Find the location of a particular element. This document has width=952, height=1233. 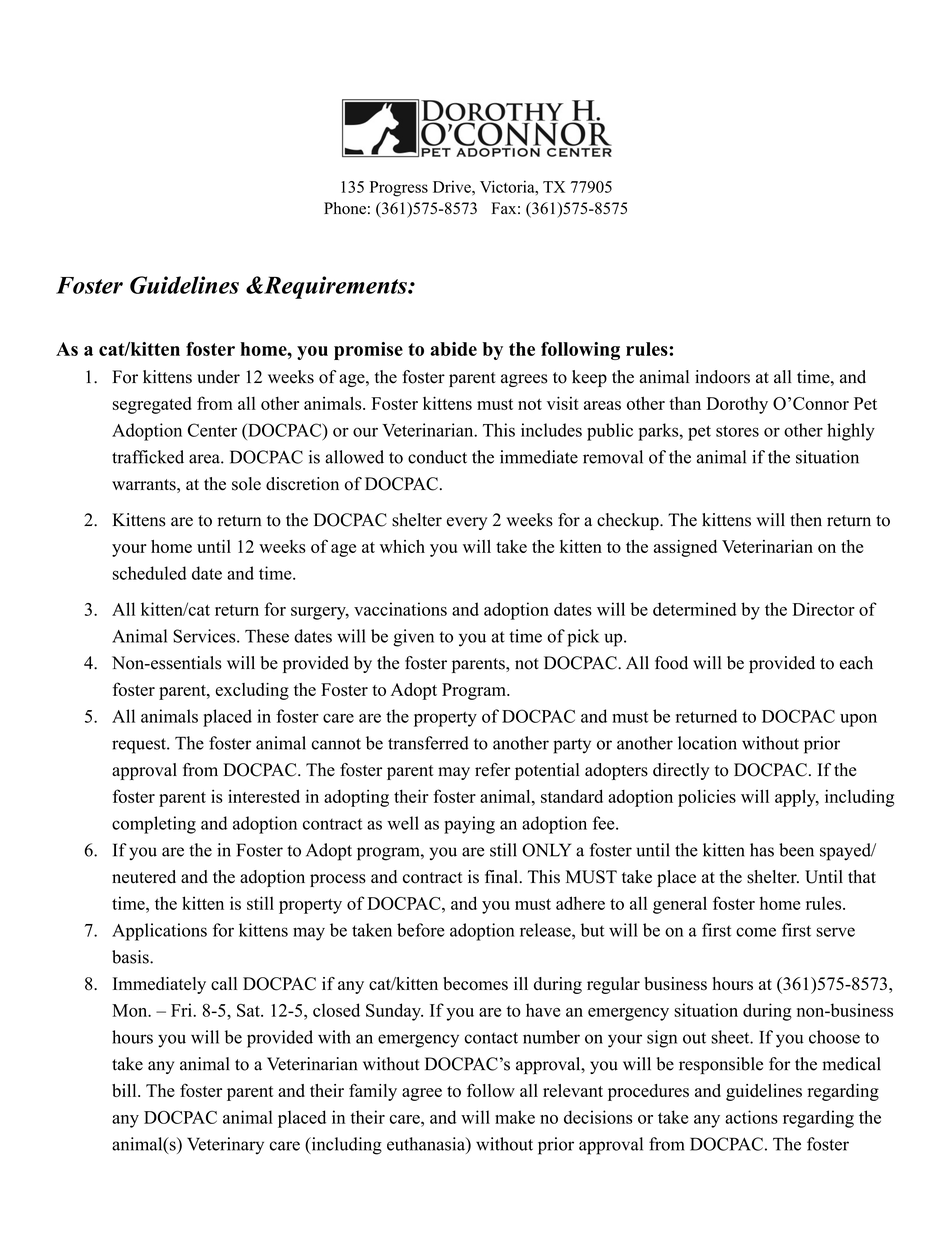

excluding is located at coordinates (252, 691).
